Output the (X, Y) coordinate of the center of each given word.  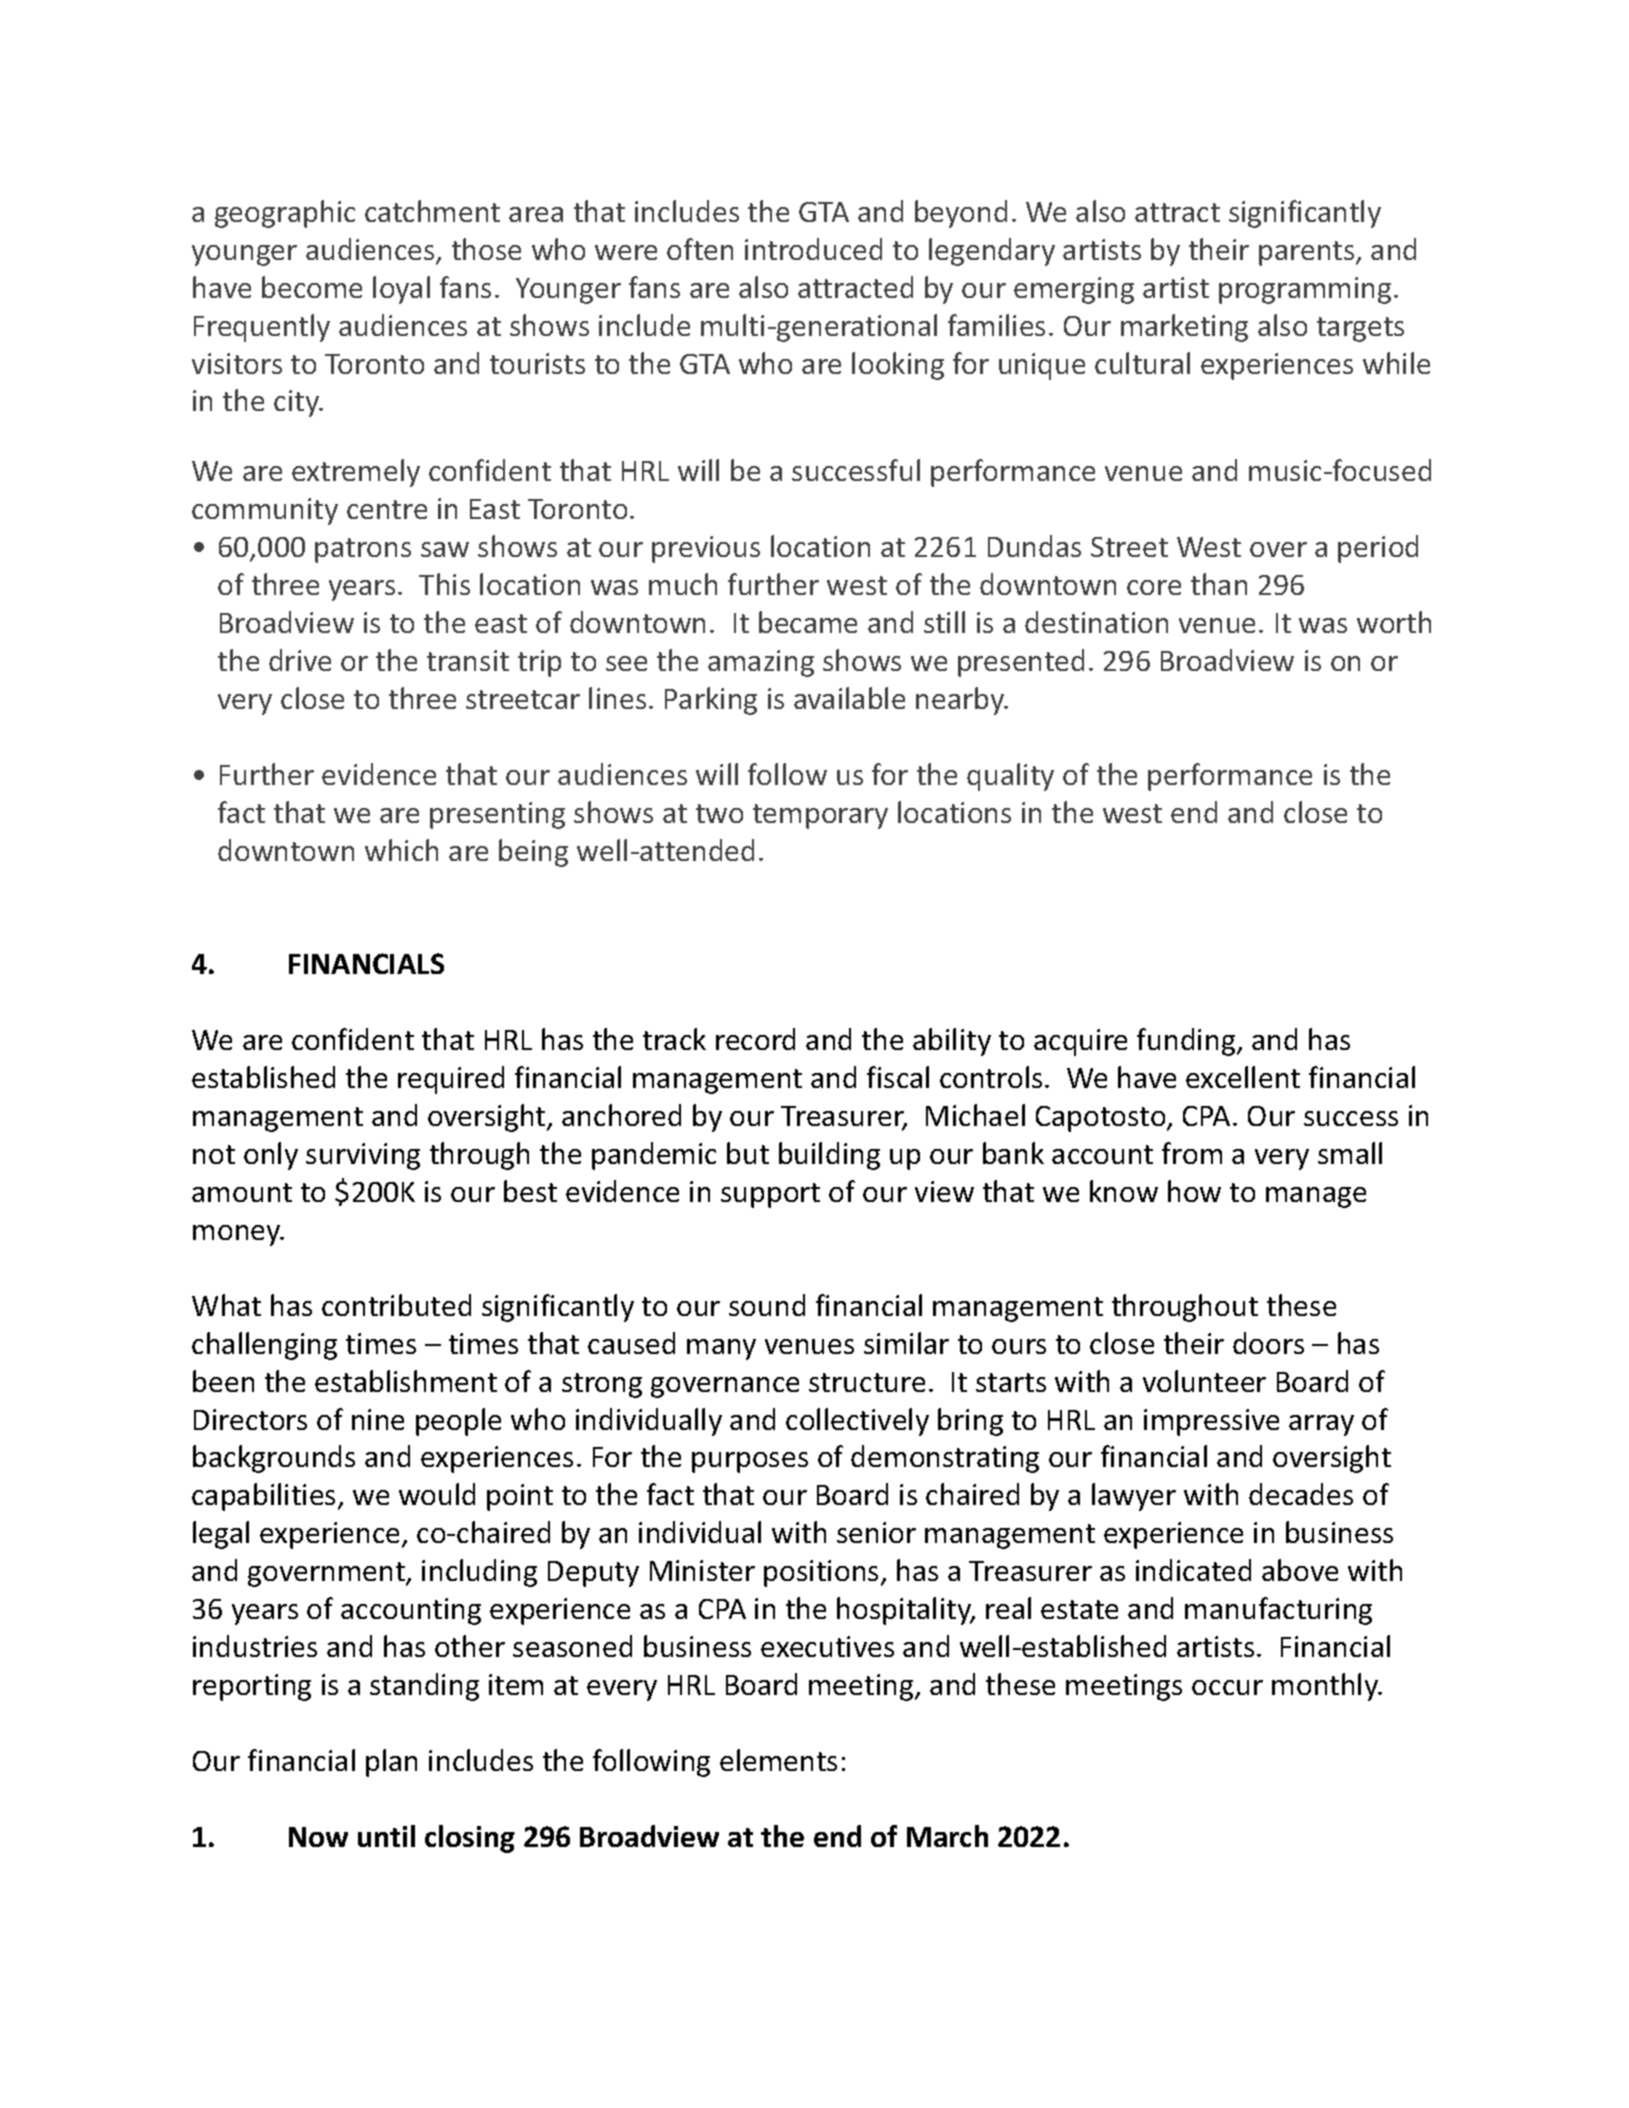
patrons (363, 550)
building (829, 1156)
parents (1308, 253)
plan (391, 1763)
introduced (813, 249)
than (1219, 584)
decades (1301, 1494)
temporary (820, 816)
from (1192, 1153)
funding (1187, 1042)
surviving (363, 1156)
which (401, 850)
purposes (750, 1462)
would (437, 1494)
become (312, 287)
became (808, 622)
